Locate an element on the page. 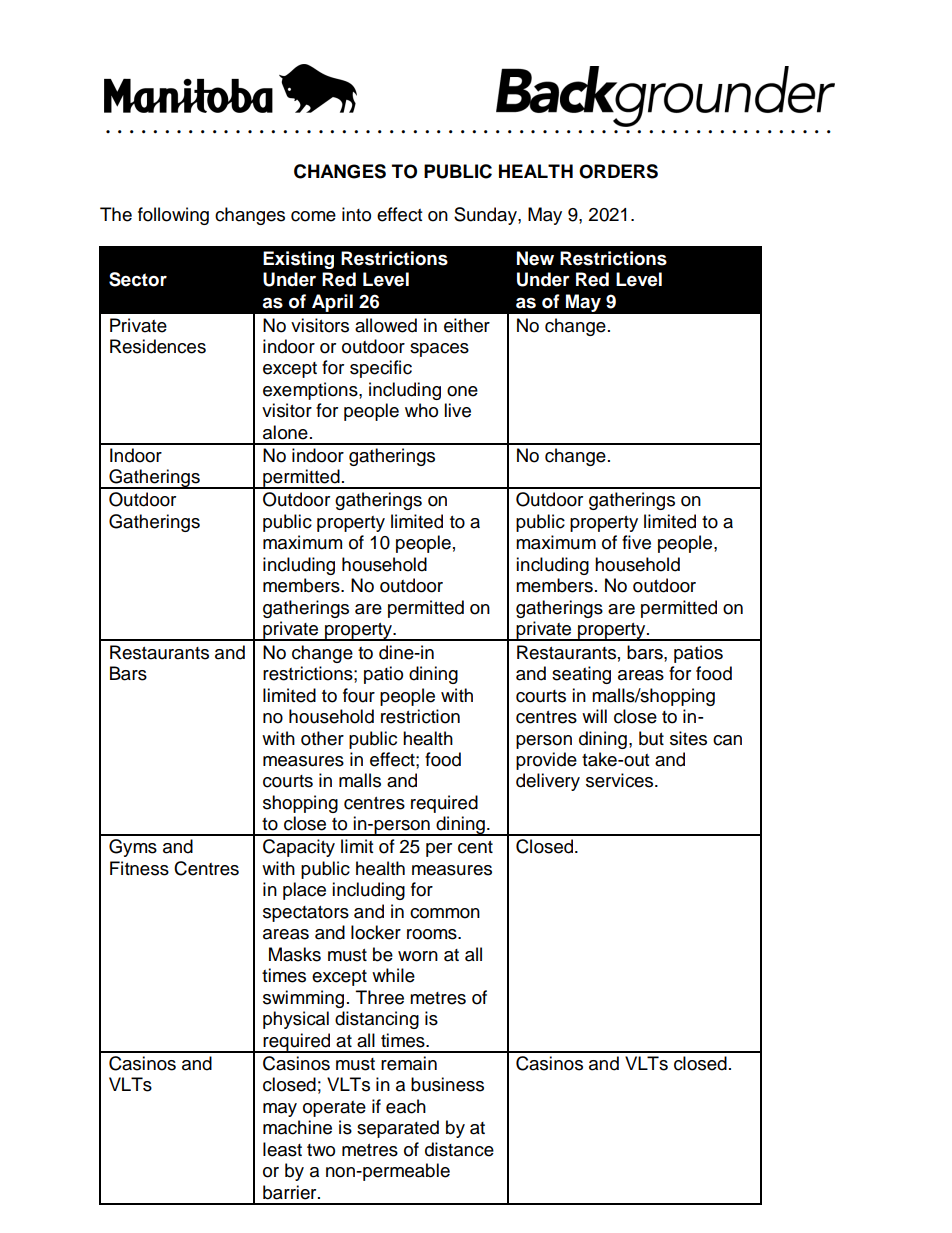  Sunday is located at coordinates (486, 216).
